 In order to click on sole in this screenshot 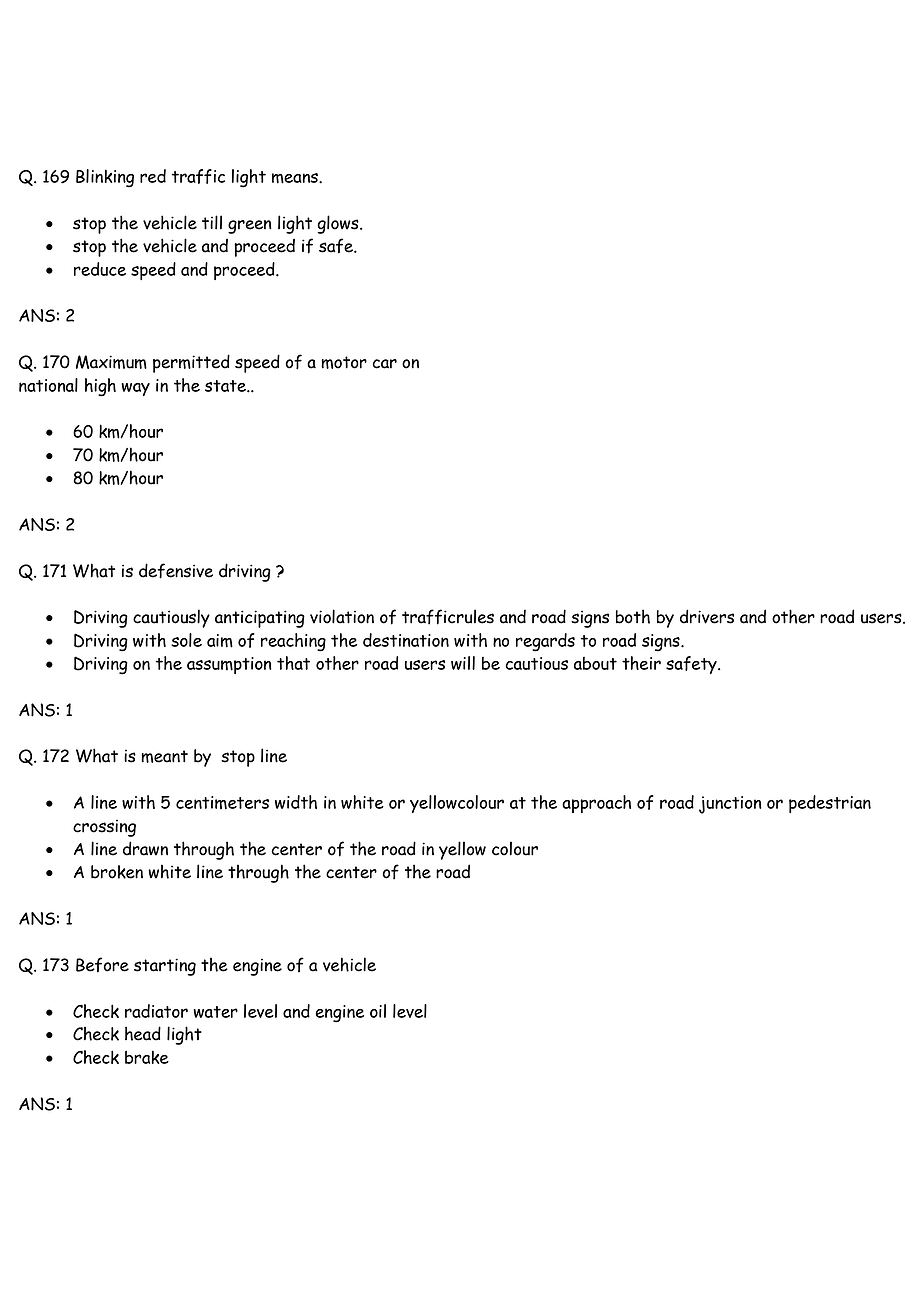, I will do `click(186, 640)`.
